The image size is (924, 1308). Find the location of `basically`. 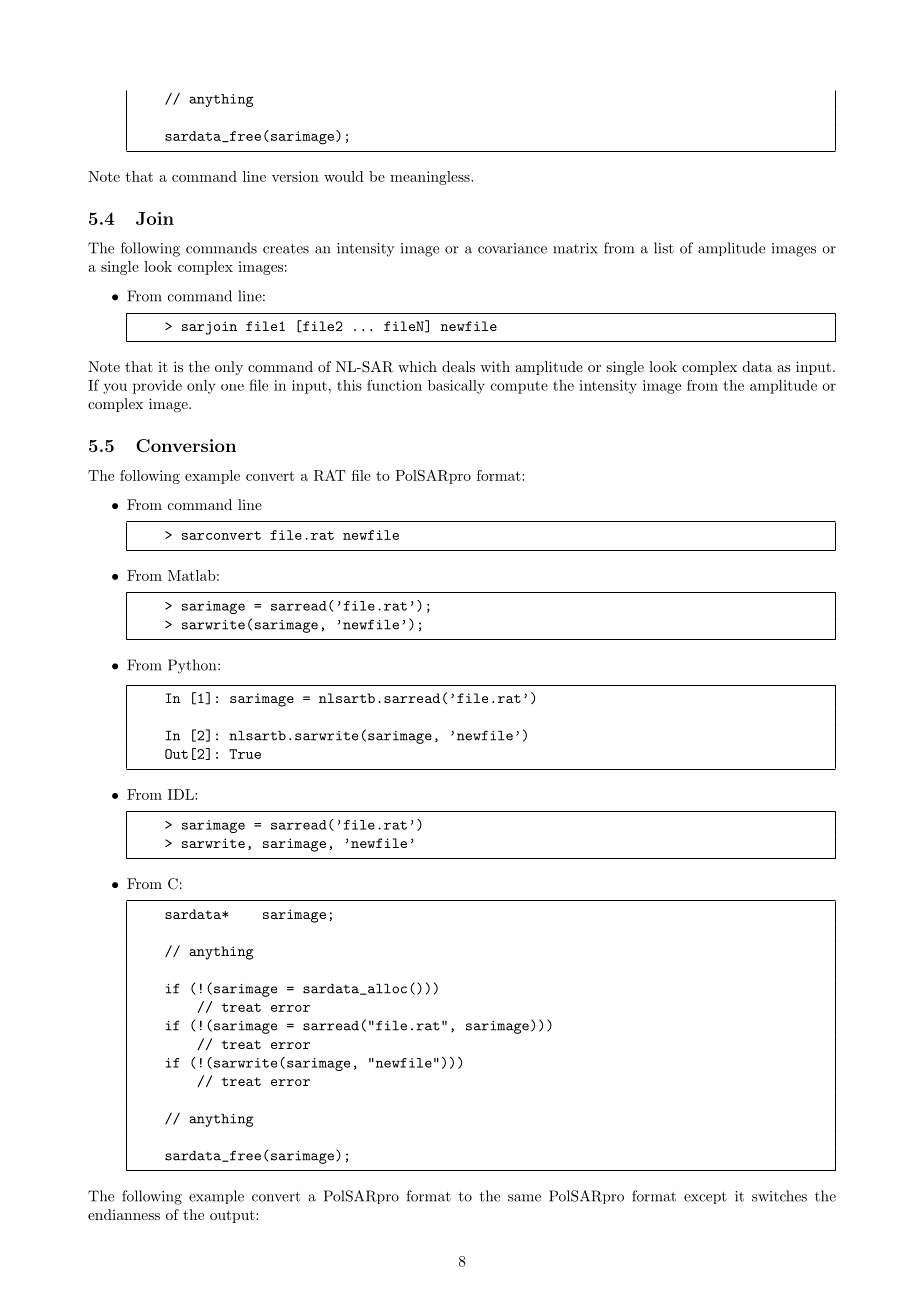

basically is located at coordinates (456, 387).
